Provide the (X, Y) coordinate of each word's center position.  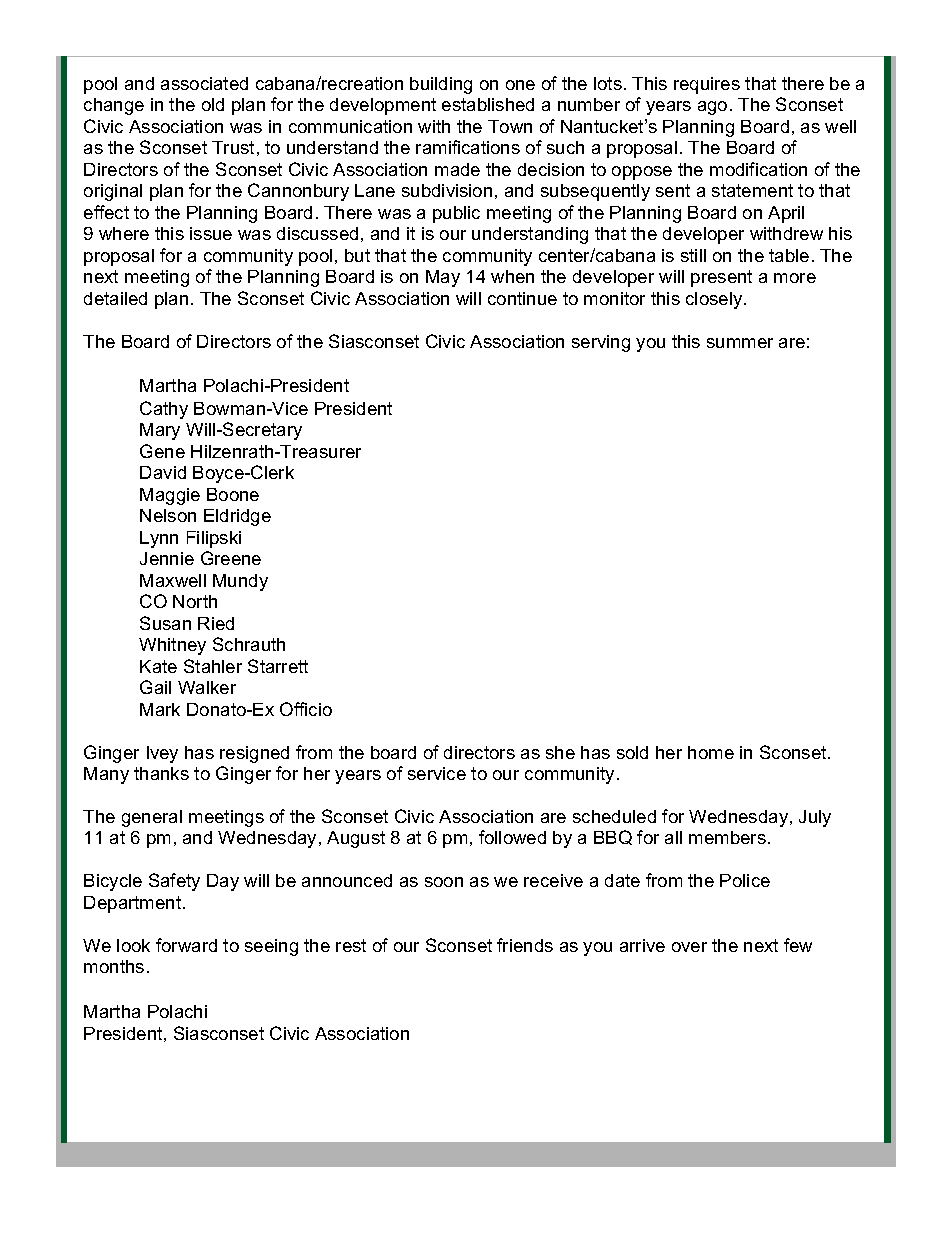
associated (204, 83)
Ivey (162, 754)
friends (525, 945)
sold (632, 752)
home (711, 752)
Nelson (168, 515)
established (488, 104)
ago (712, 108)
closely (715, 300)
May (443, 278)
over (689, 947)
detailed (115, 298)
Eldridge (237, 517)
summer (740, 343)
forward (186, 945)
